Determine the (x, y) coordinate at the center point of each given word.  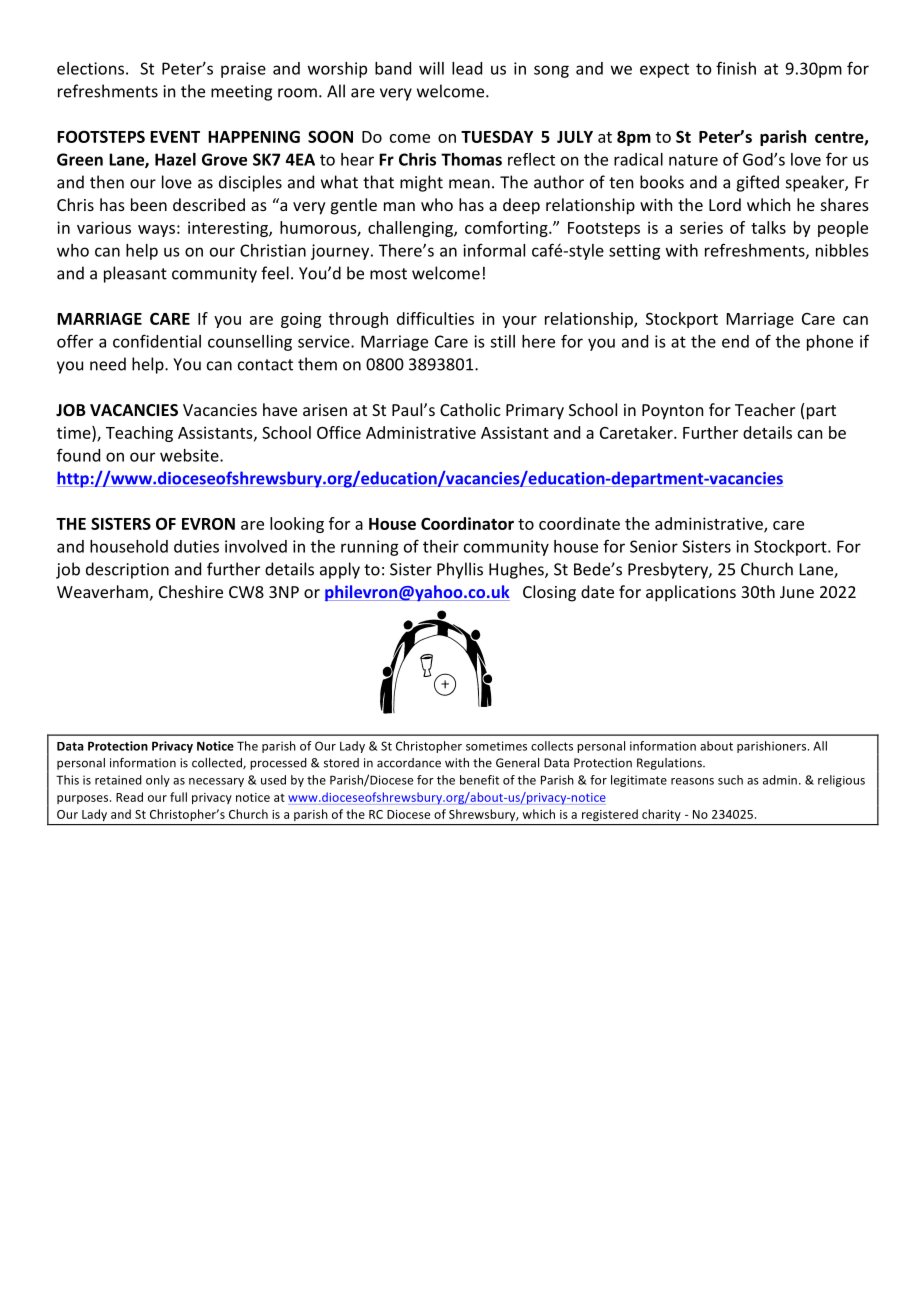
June (797, 592)
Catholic (470, 409)
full (178, 797)
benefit (479, 780)
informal (494, 250)
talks (768, 227)
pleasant (135, 274)
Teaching (139, 434)
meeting (241, 93)
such (730, 780)
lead (467, 68)
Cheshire (191, 591)
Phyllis (460, 570)
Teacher (765, 409)
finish (736, 68)
